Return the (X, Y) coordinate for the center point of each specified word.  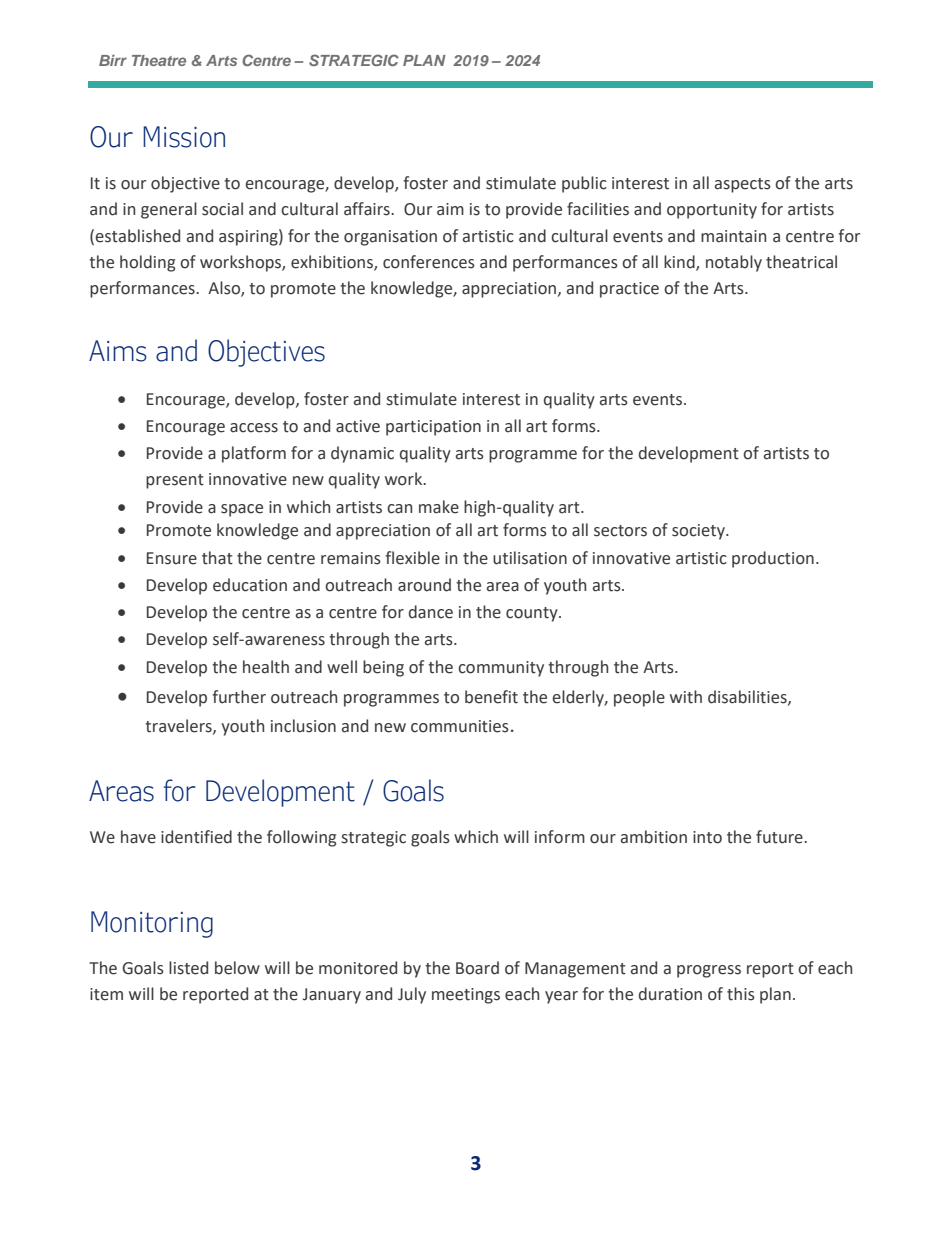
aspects (743, 185)
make (439, 507)
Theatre (159, 60)
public (584, 184)
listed (188, 968)
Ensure (172, 558)
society (699, 532)
